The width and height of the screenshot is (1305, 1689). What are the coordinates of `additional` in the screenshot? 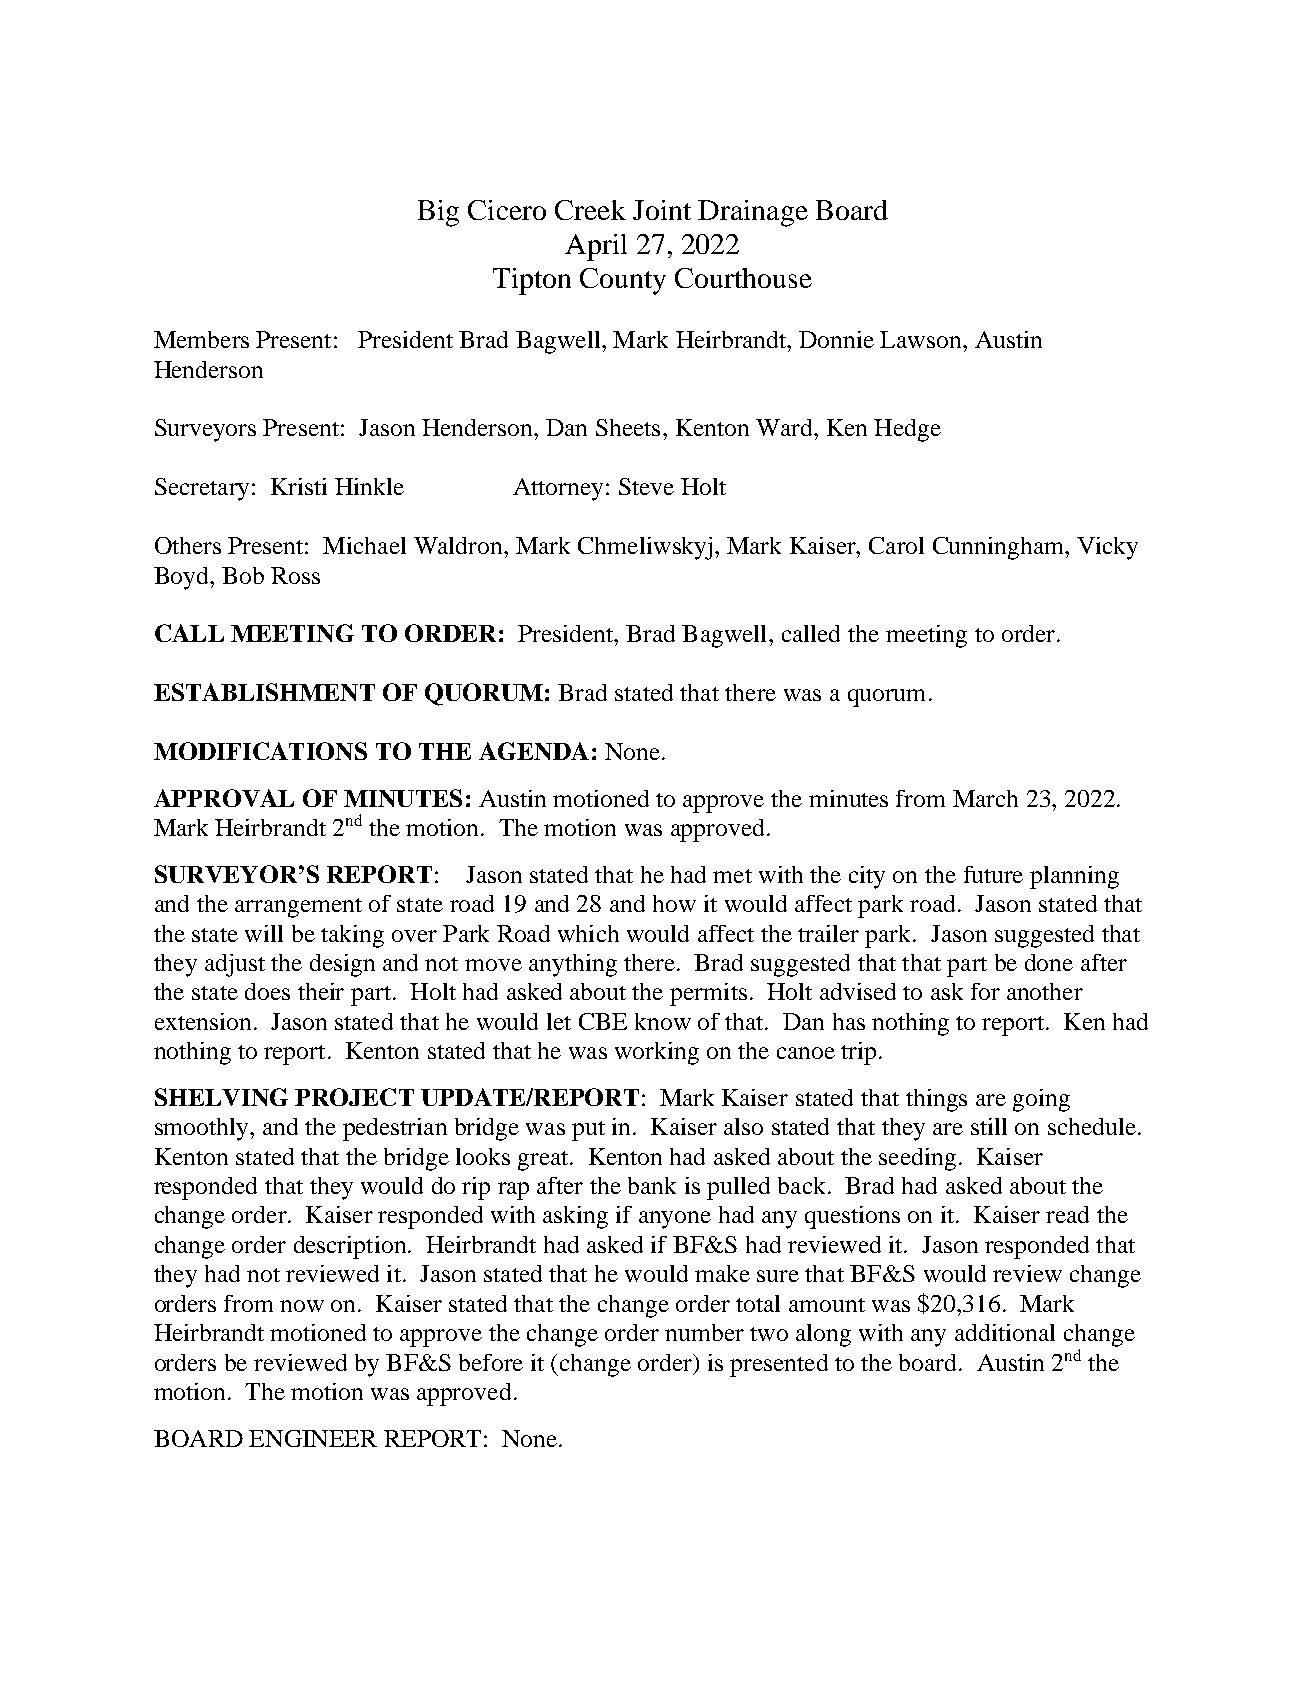 It's located at (1005, 1332).
